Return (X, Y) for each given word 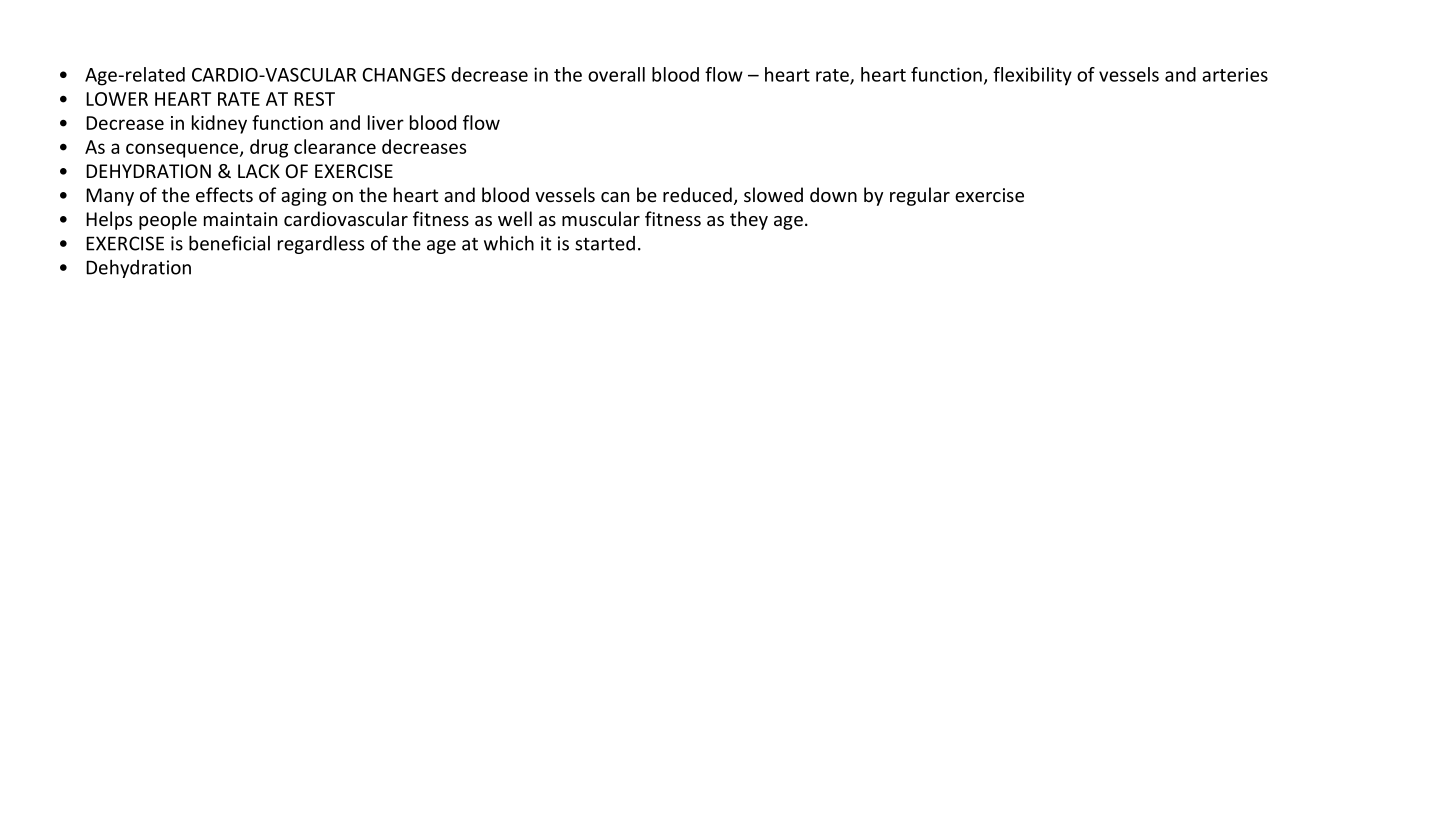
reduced (697, 194)
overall (616, 74)
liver (386, 122)
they (749, 220)
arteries (1235, 75)
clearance (335, 146)
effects (224, 194)
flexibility (1032, 76)
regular (920, 196)
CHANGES (404, 75)
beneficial (229, 243)
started (605, 243)
